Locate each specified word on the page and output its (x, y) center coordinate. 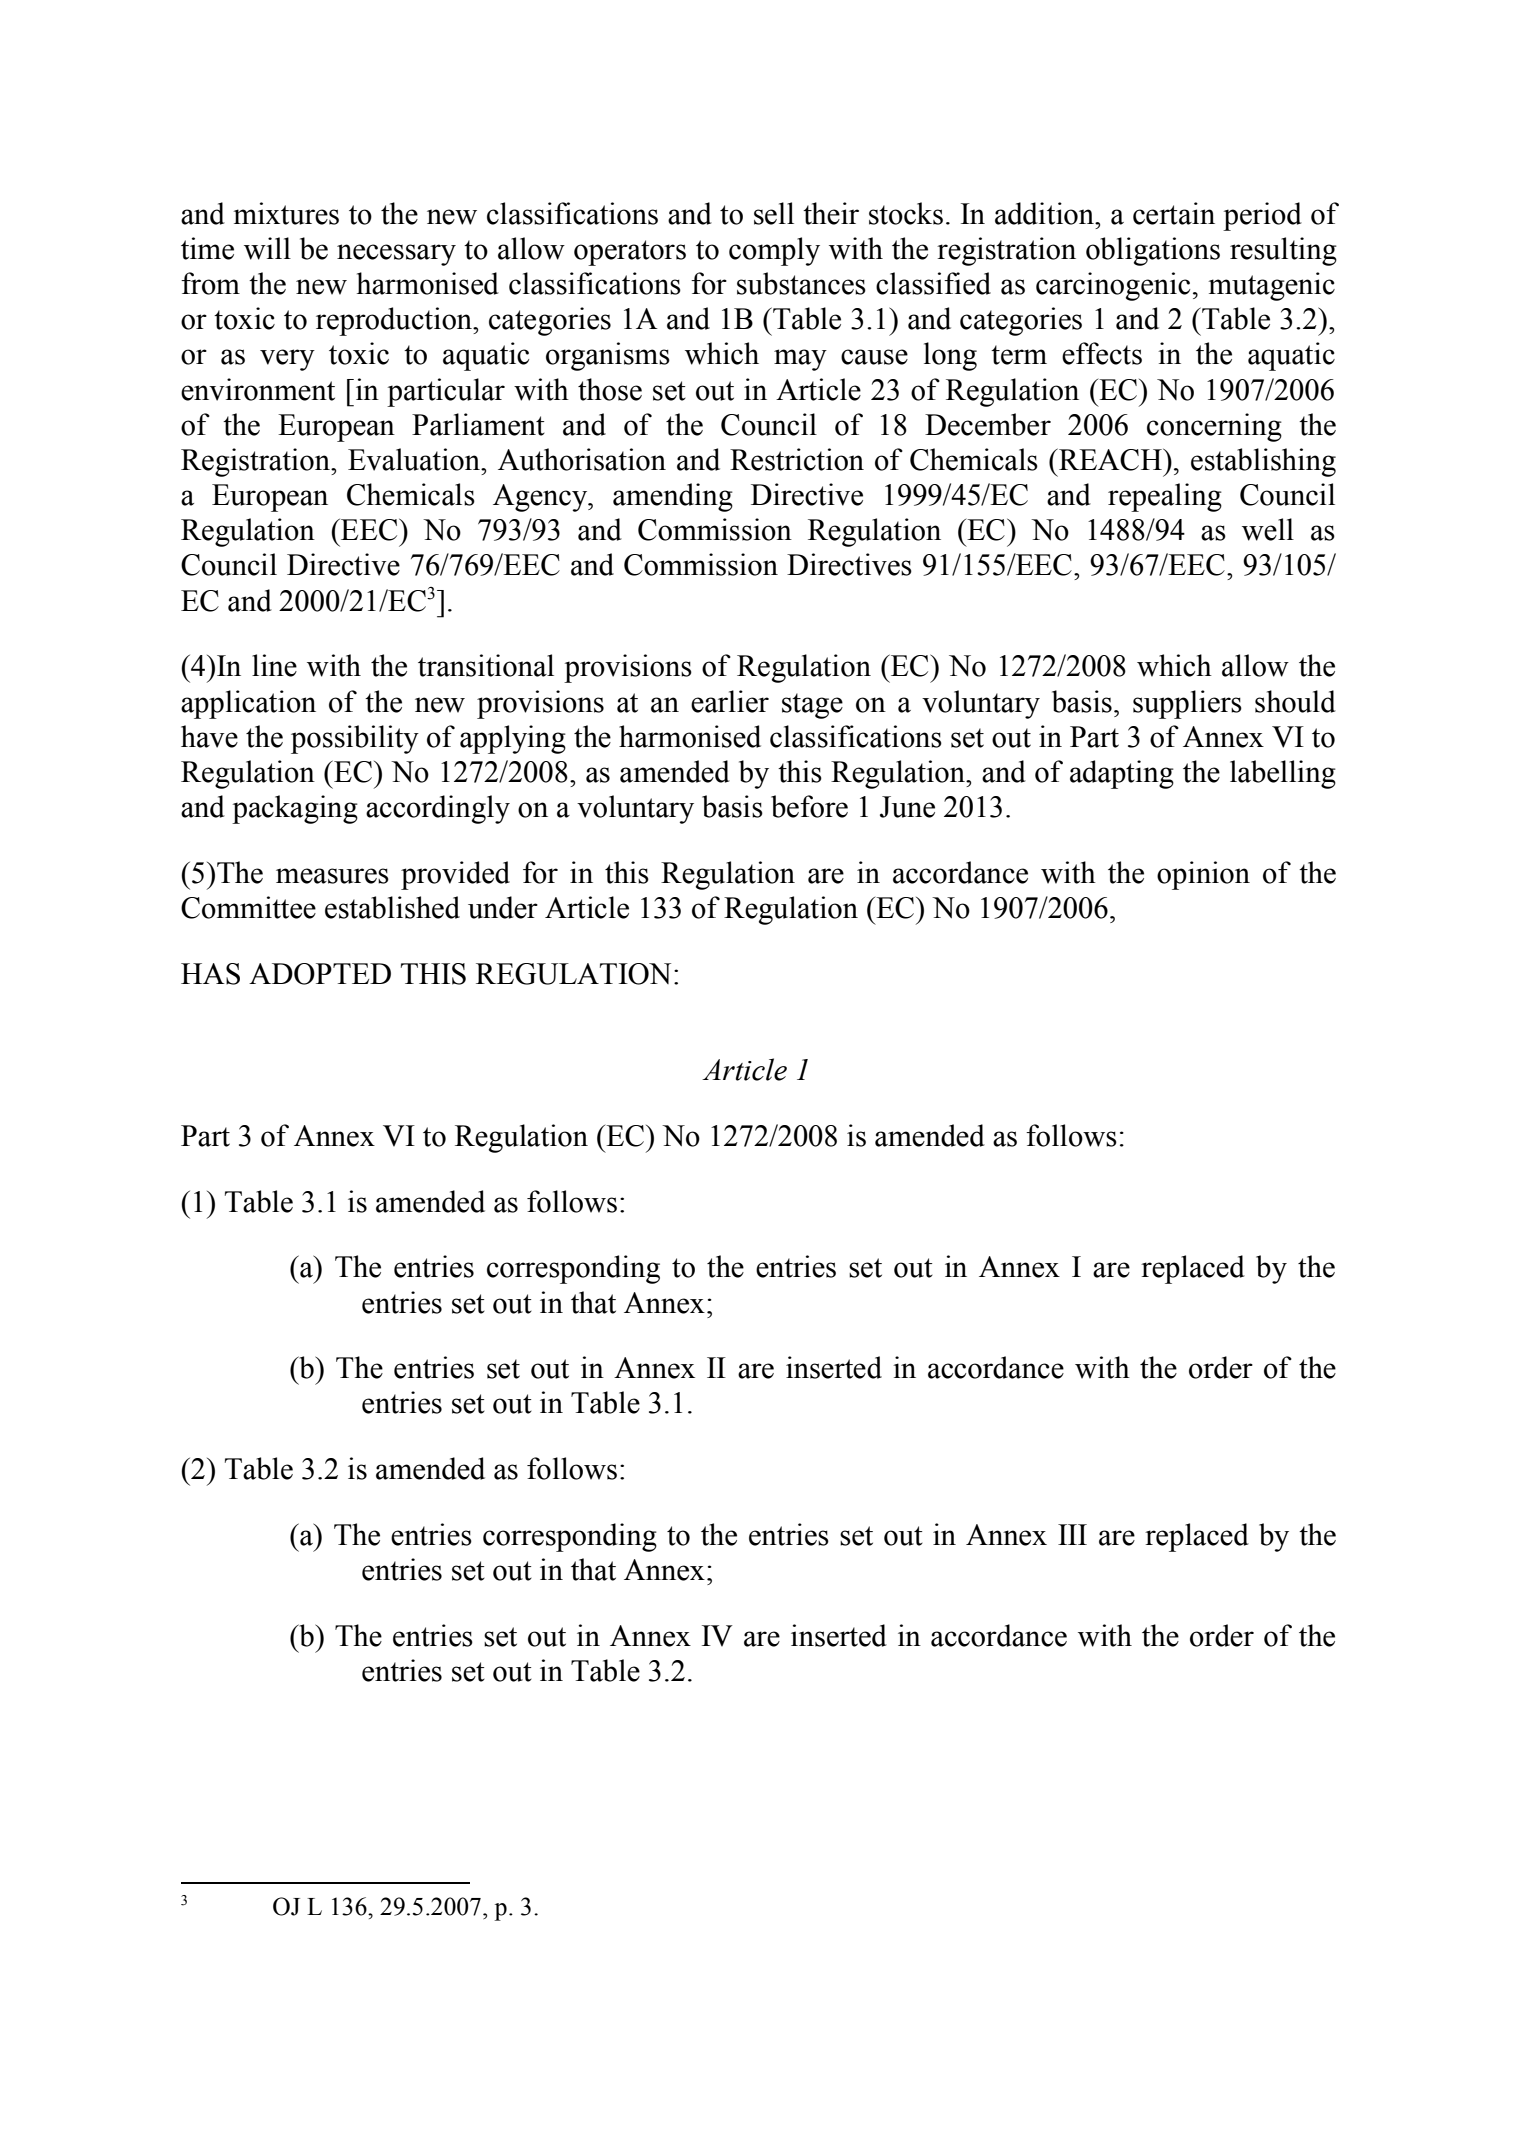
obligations (1153, 251)
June (907, 807)
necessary (396, 255)
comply (774, 251)
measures (332, 876)
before (809, 806)
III (1072, 1534)
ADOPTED (320, 974)
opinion (1203, 875)
